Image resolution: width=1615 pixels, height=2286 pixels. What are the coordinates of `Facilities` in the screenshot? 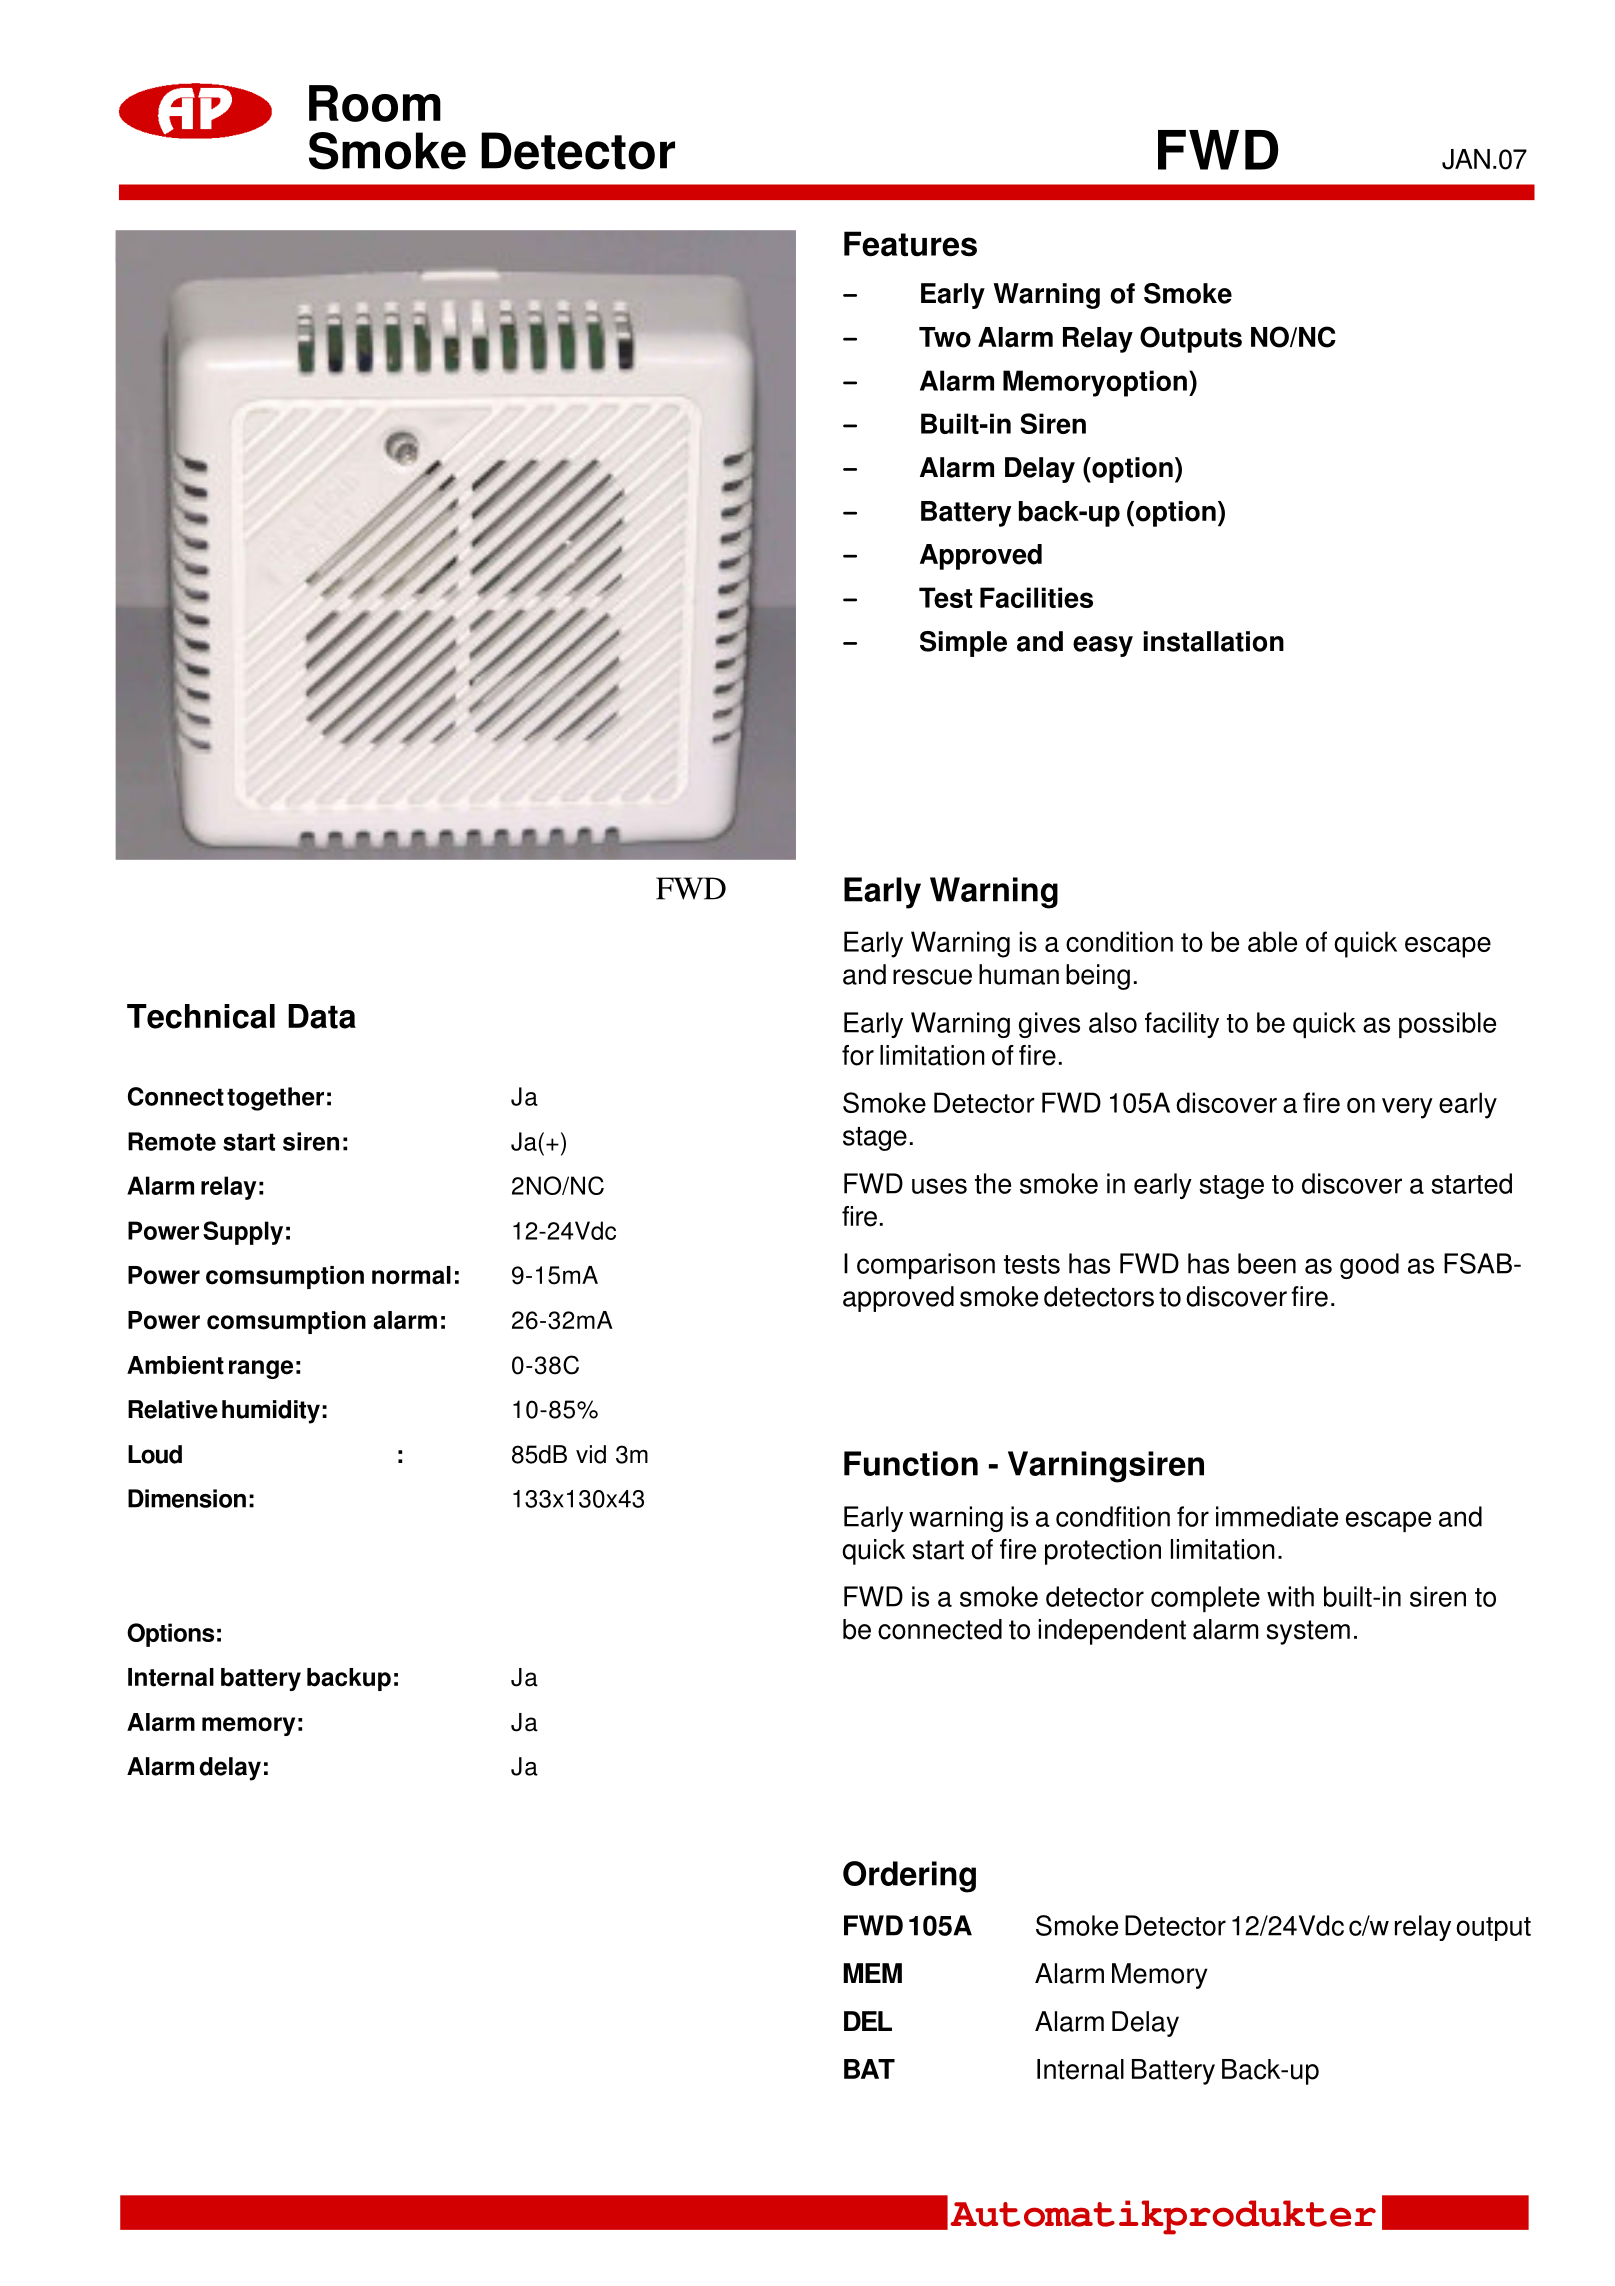 It's located at (1036, 597).
